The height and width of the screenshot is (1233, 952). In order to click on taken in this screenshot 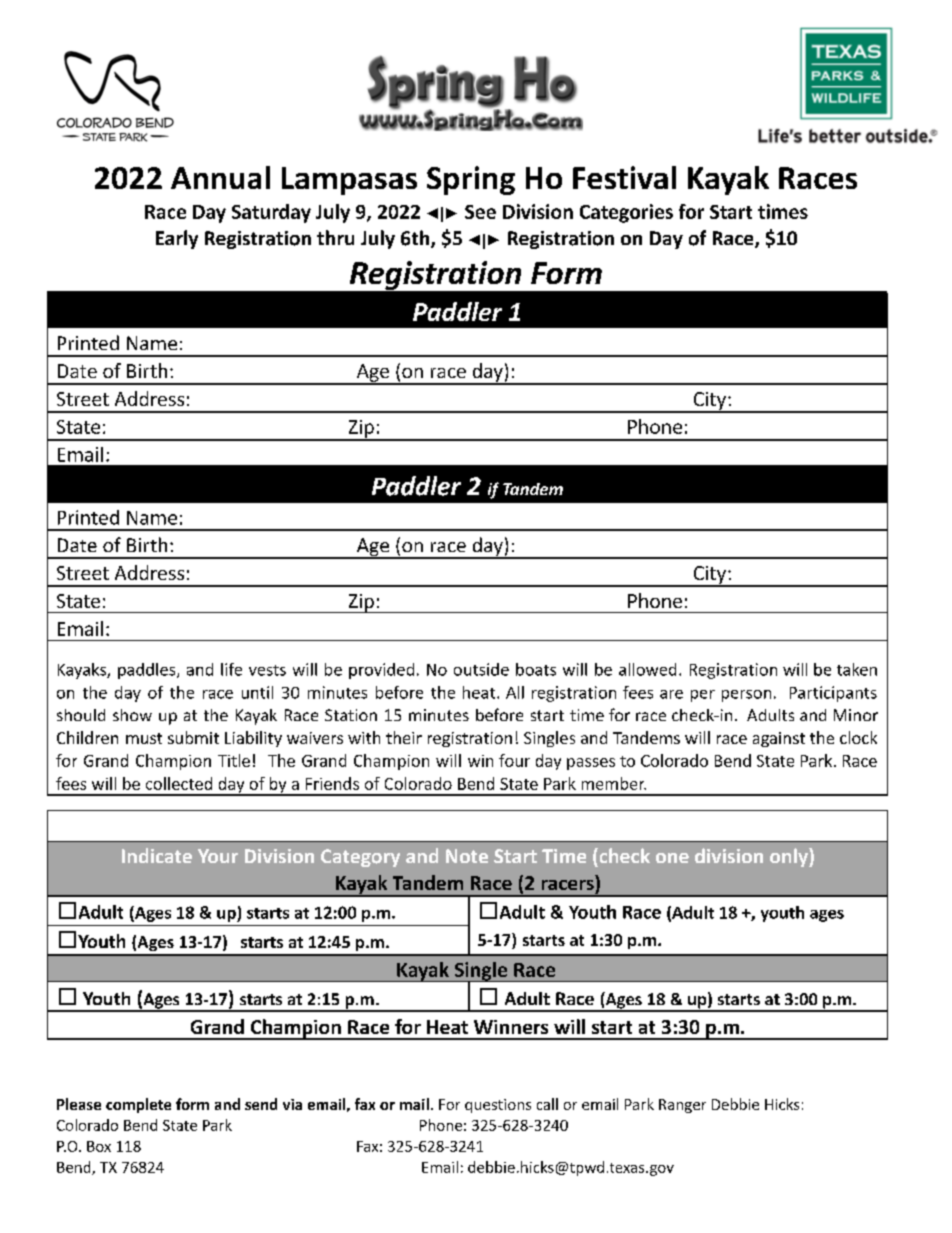, I will do `click(857, 669)`.
